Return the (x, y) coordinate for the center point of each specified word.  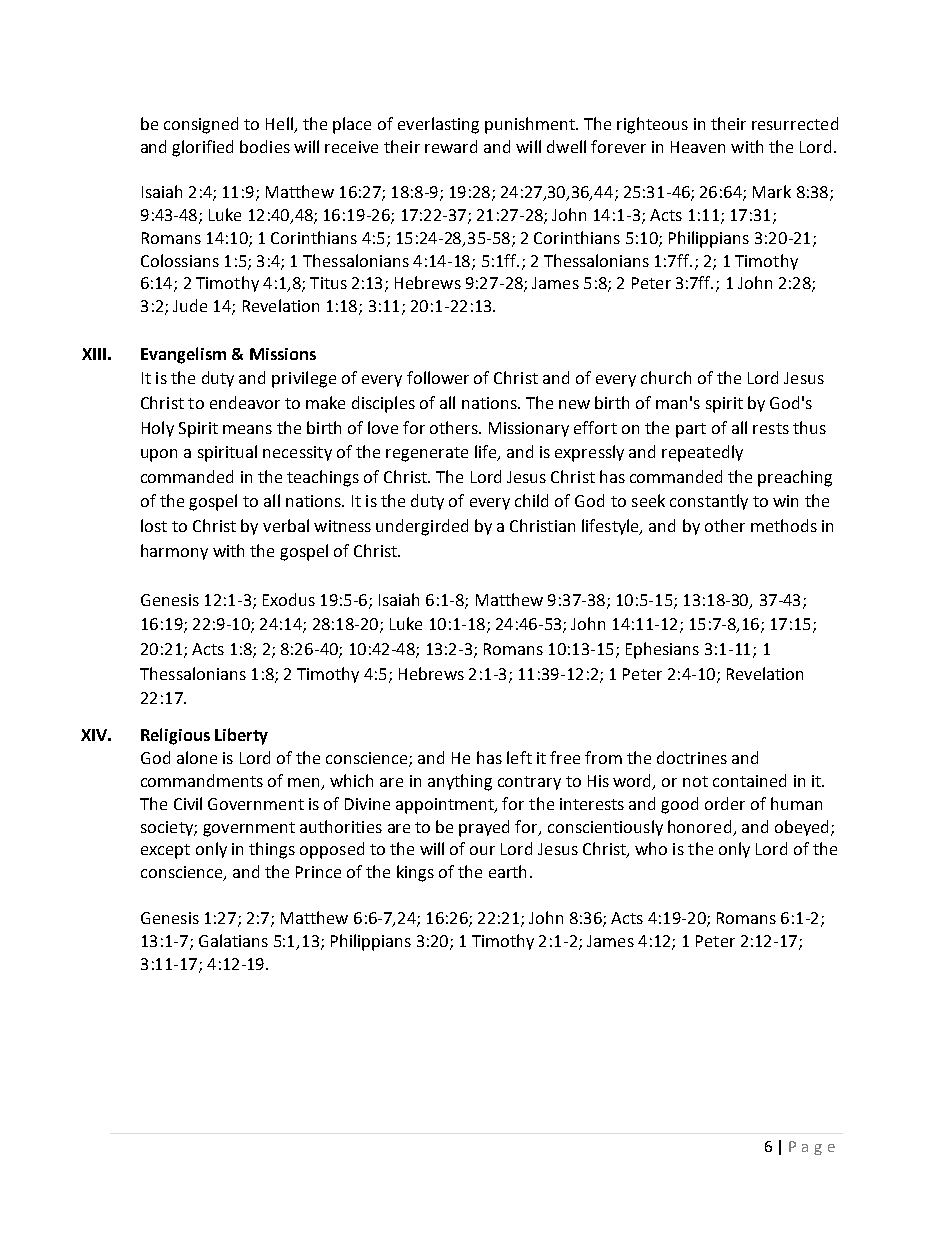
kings (415, 873)
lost (154, 525)
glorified (202, 148)
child (531, 500)
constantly (709, 502)
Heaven (698, 147)
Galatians (233, 940)
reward (451, 146)
